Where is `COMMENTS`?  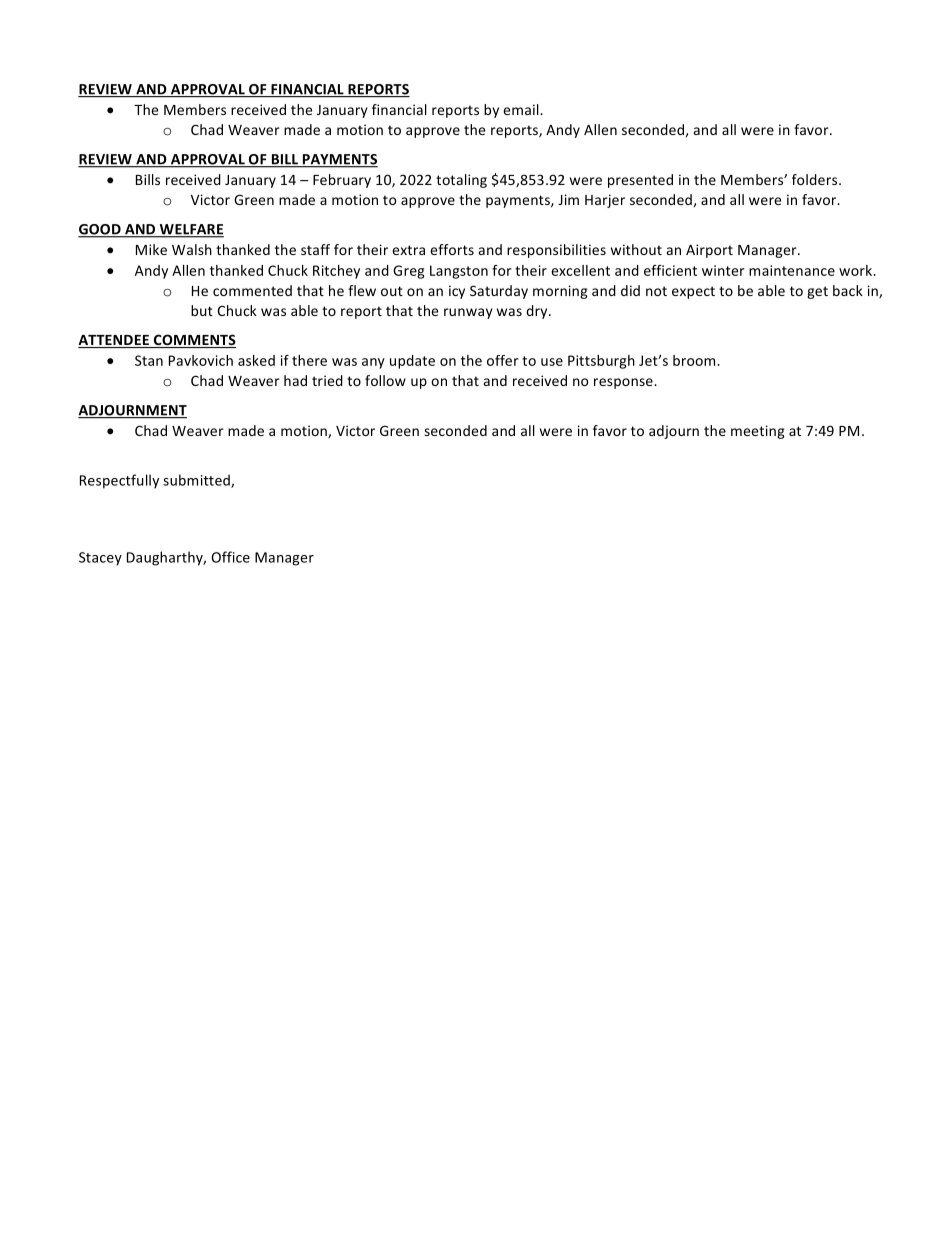
COMMENTS is located at coordinates (193, 341).
